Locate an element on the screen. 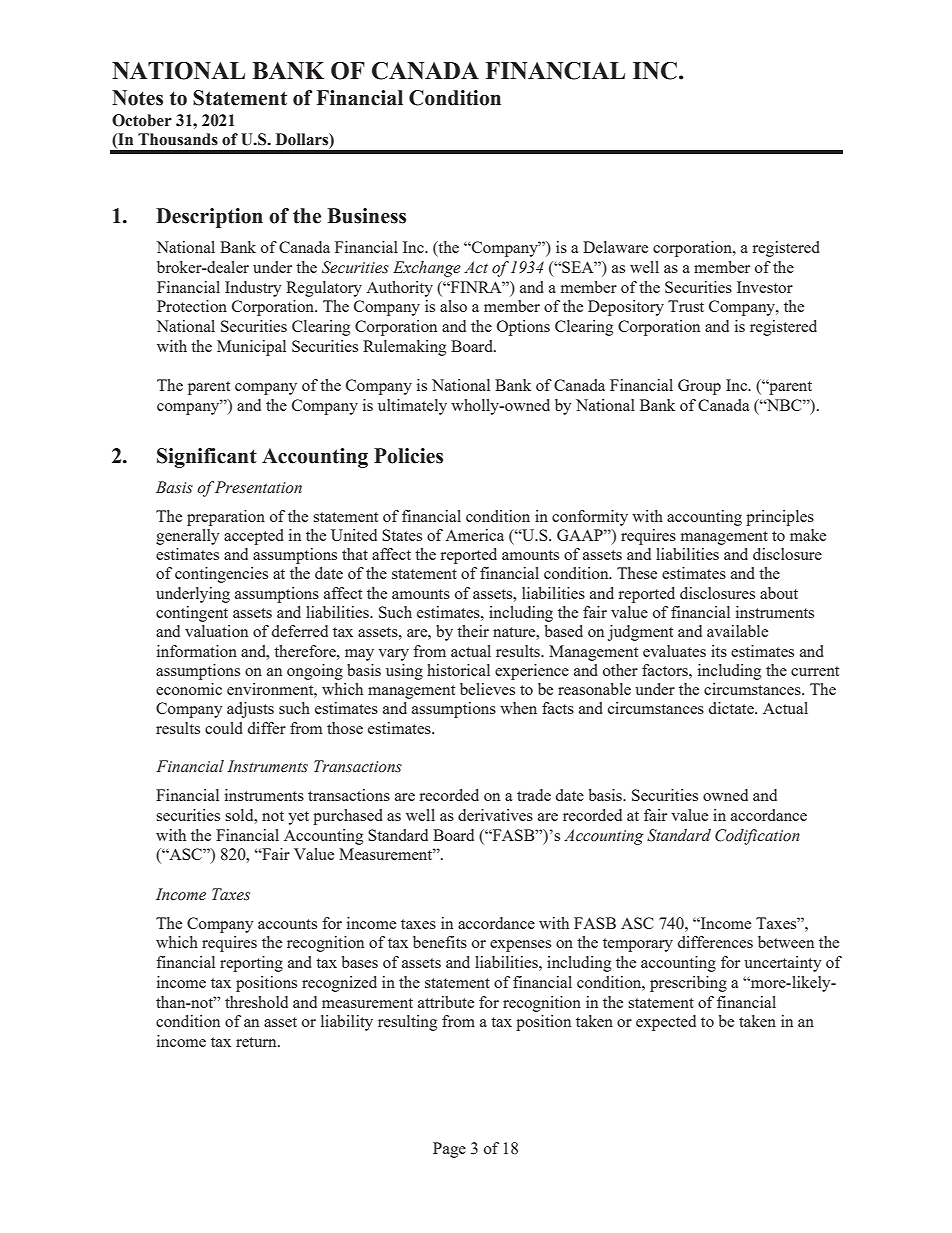 The height and width of the screenshot is (1233, 952). available is located at coordinates (737, 631).
